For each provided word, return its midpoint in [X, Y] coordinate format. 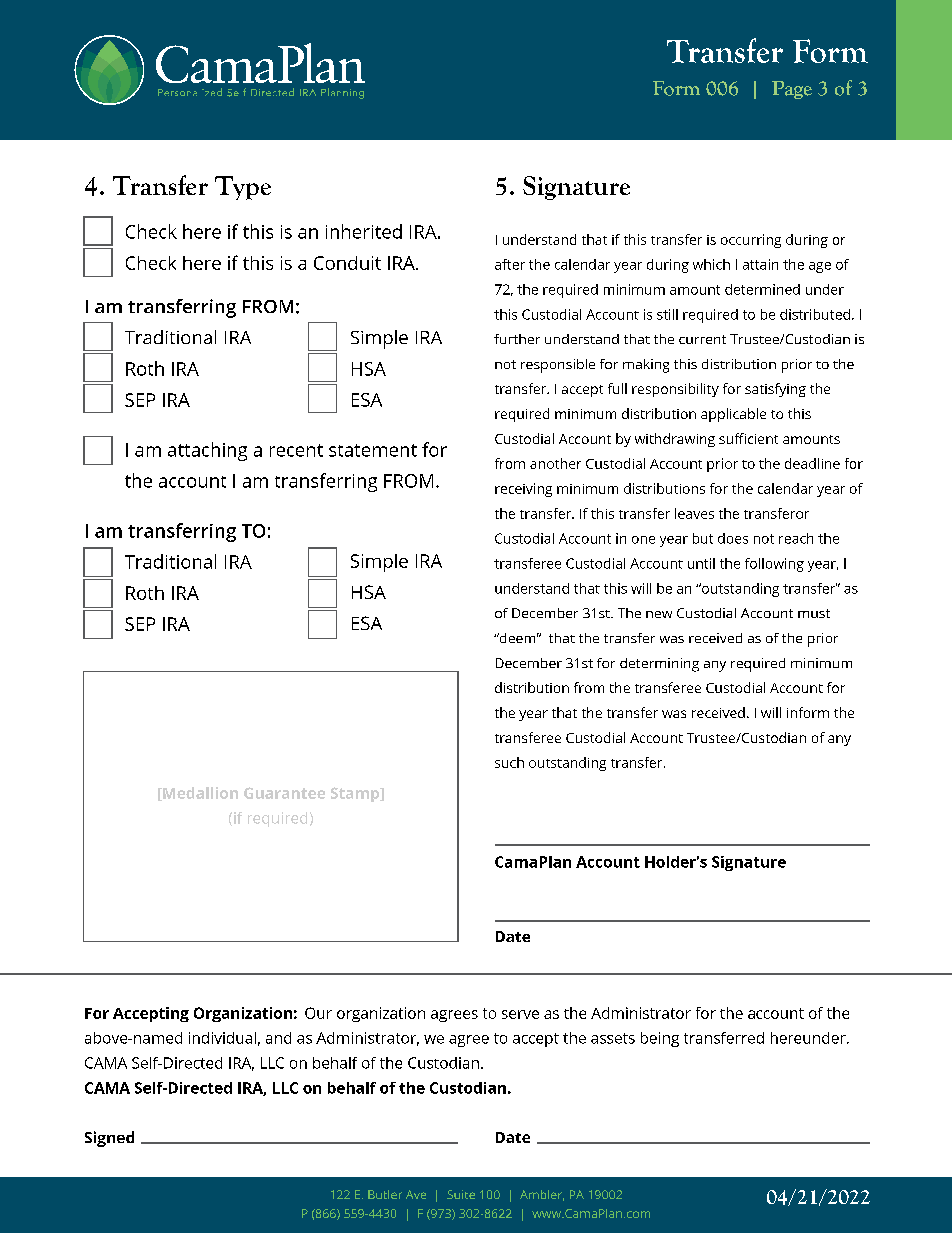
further [517, 339]
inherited [364, 231]
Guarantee [284, 793]
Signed [109, 1139]
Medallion [199, 794]
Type [243, 188]
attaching [207, 451]
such [509, 762]
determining [659, 665]
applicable [733, 415]
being [660, 1039]
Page [792, 90]
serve [520, 1014]
